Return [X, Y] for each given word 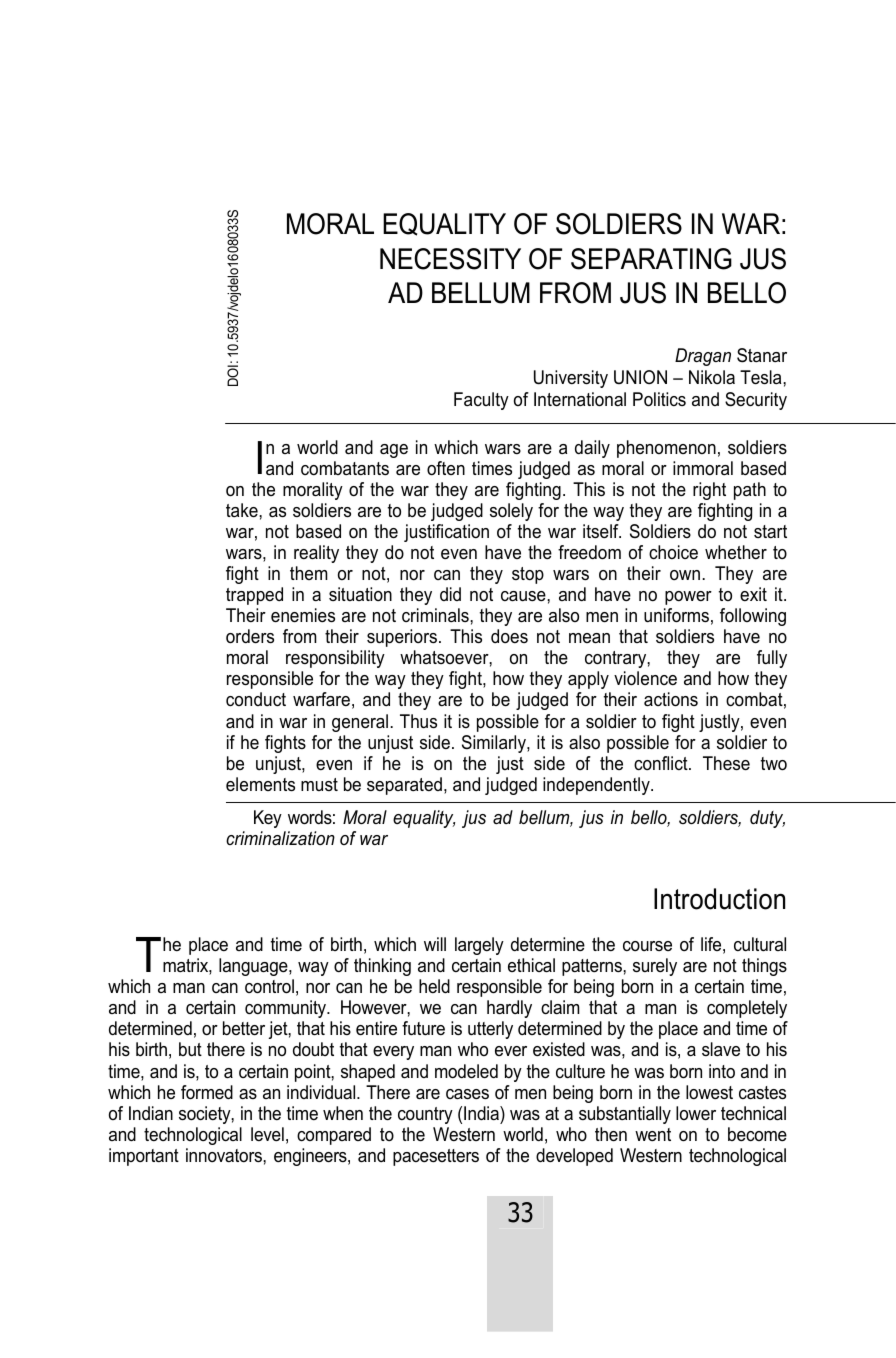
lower [696, 1113]
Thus [418, 721]
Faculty [481, 401]
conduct [256, 699]
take [243, 510]
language [254, 967]
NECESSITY [450, 259]
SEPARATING [651, 259]
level [267, 1134]
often [446, 468]
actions [671, 699]
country [425, 1115]
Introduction [719, 899]
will [435, 944]
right [709, 491]
